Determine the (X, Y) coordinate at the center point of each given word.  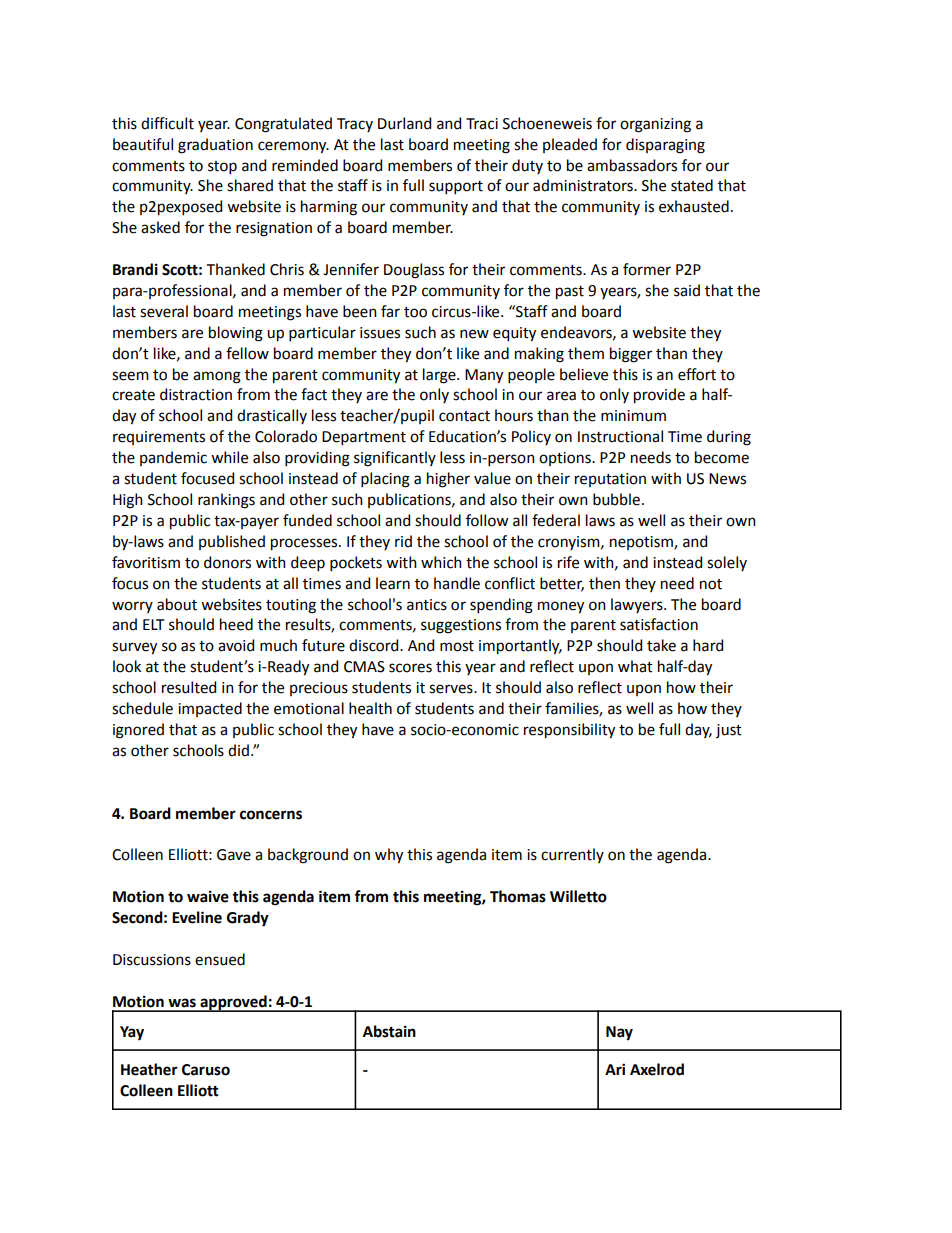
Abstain (389, 1031)
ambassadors (632, 165)
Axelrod (657, 1069)
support (456, 187)
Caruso (206, 1070)
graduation (215, 146)
